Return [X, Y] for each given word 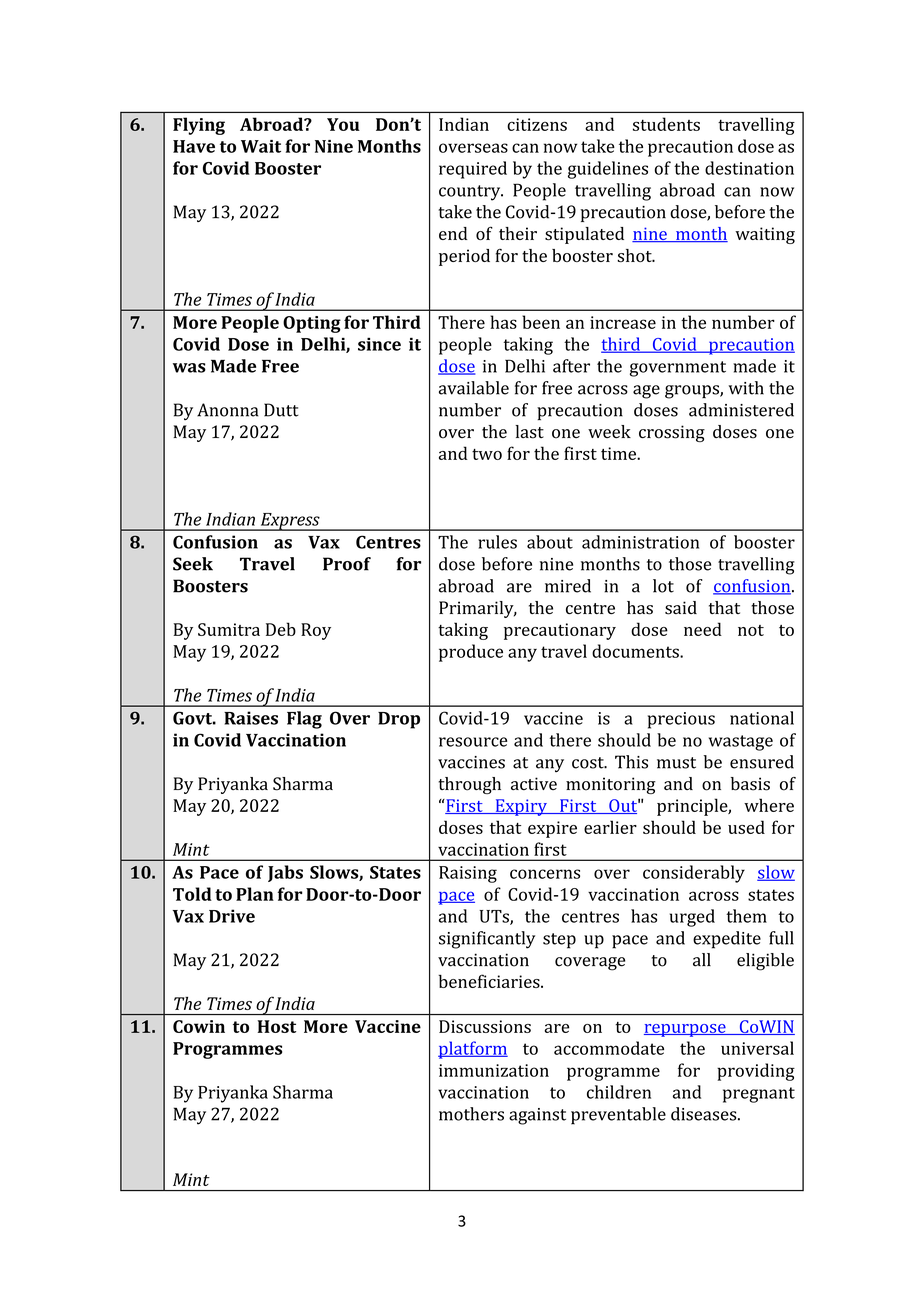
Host [276, 1026]
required [473, 170]
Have [194, 146]
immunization [494, 1070]
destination [749, 168]
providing [756, 1072]
